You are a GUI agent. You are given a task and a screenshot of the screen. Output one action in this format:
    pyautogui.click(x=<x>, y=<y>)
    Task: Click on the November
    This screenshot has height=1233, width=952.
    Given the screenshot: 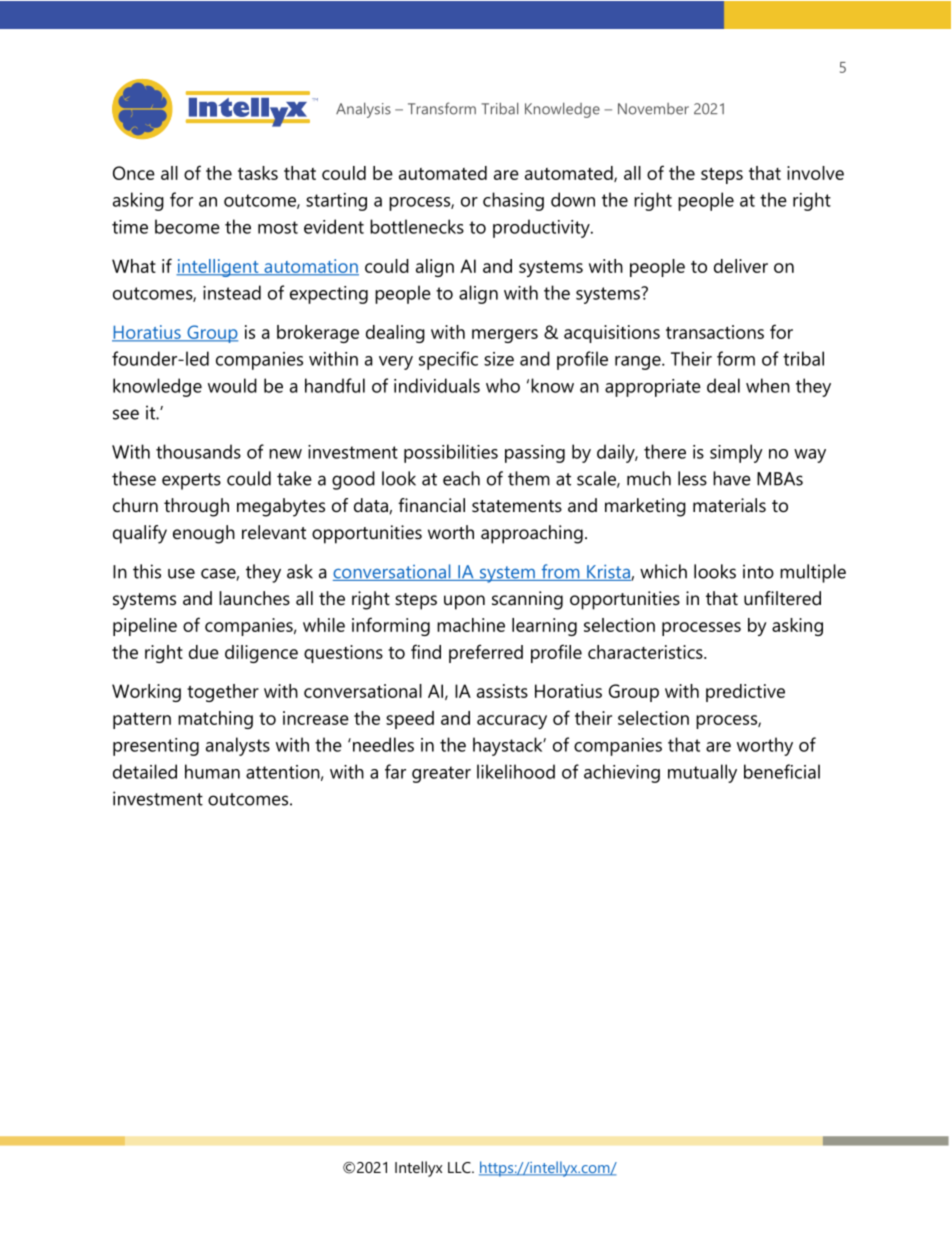 What is the action you would take?
    pyautogui.click(x=653, y=109)
